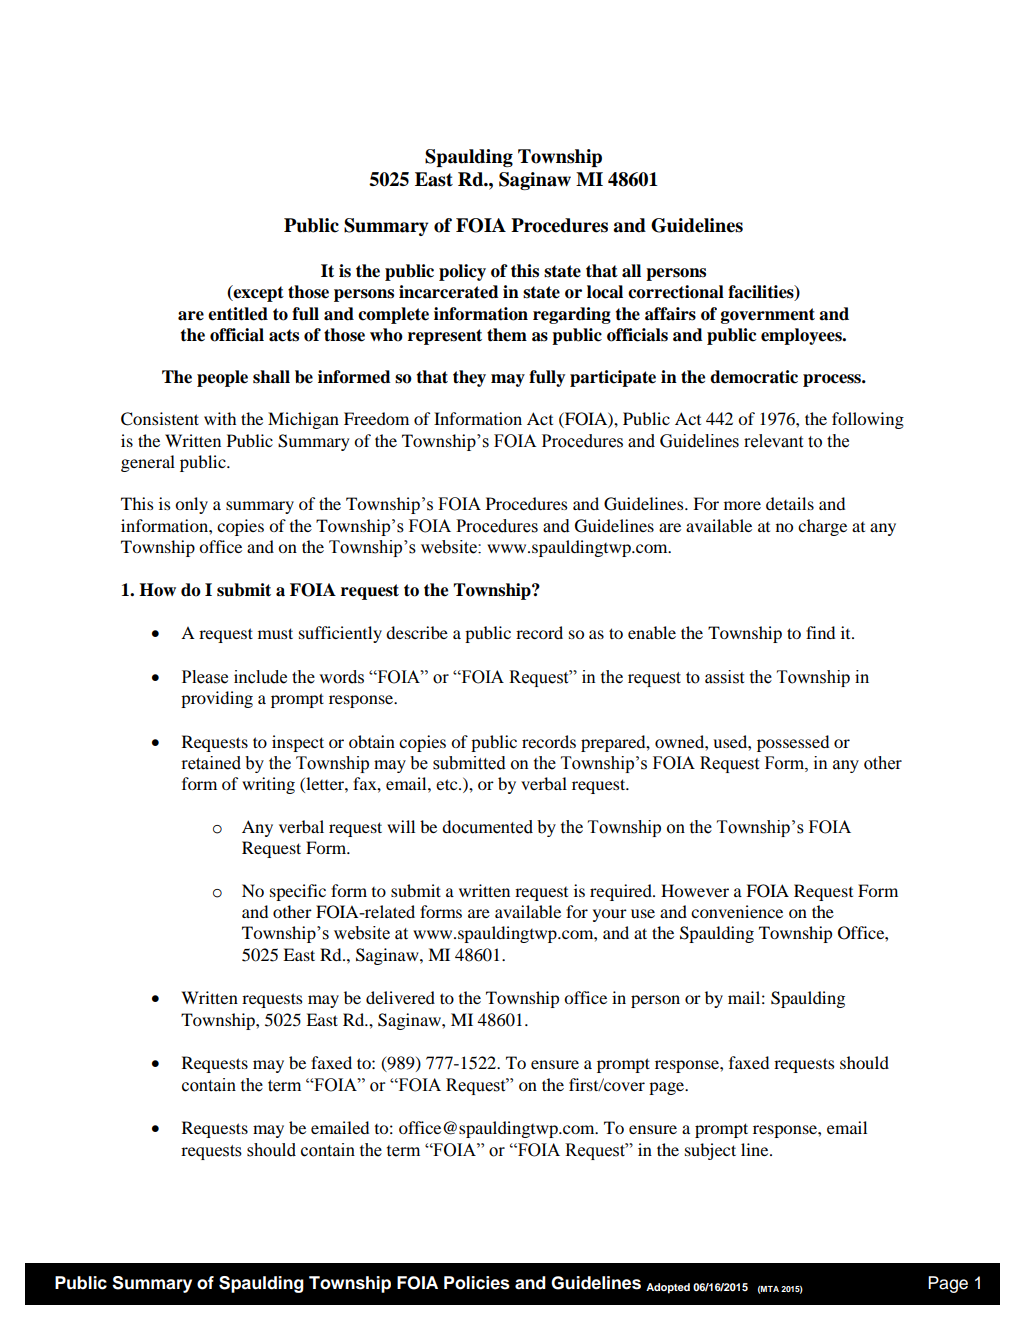 The image size is (1028, 1330). I want to click on subject, so click(710, 1151).
